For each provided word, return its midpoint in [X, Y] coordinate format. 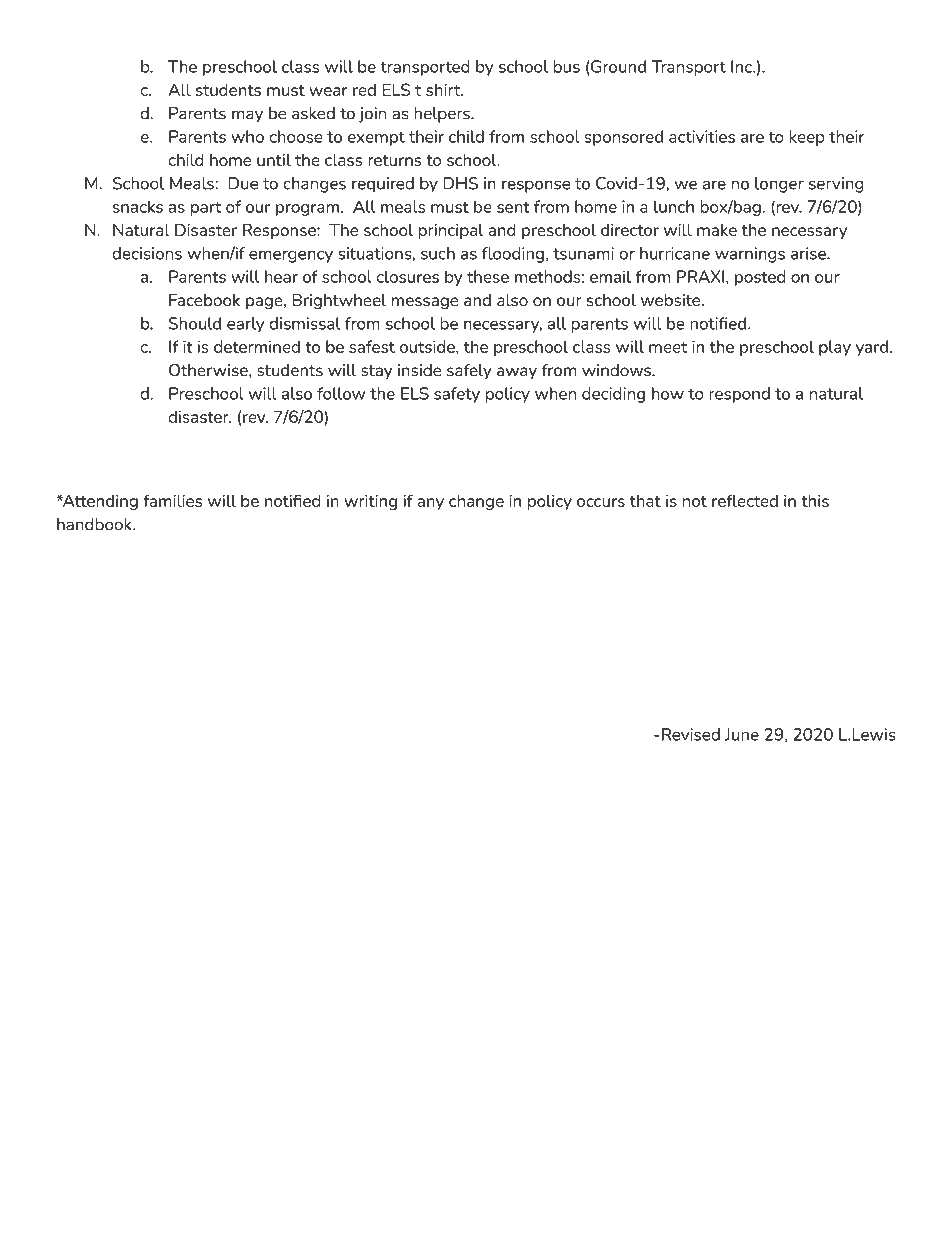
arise [809, 253]
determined [257, 346]
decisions [147, 253]
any [430, 504]
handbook [95, 524]
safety [457, 395]
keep [807, 138]
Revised [691, 734]
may [247, 116]
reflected [745, 500]
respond [739, 395]
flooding [513, 255]
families [172, 500]
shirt [444, 89]
